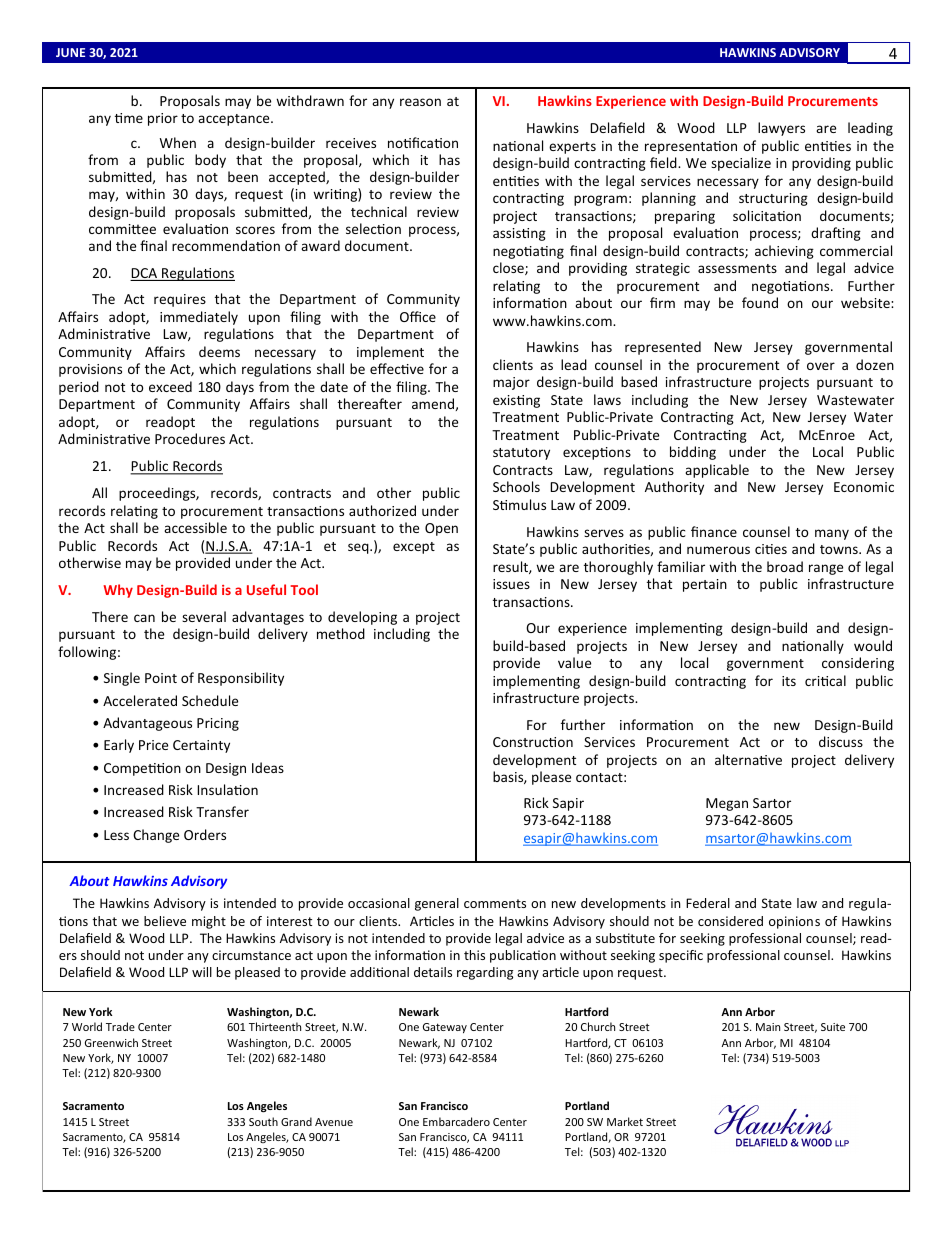 The width and height of the screenshot is (952, 1233). What do you see at coordinates (420, 102) in the screenshot?
I see `reason` at bounding box center [420, 102].
